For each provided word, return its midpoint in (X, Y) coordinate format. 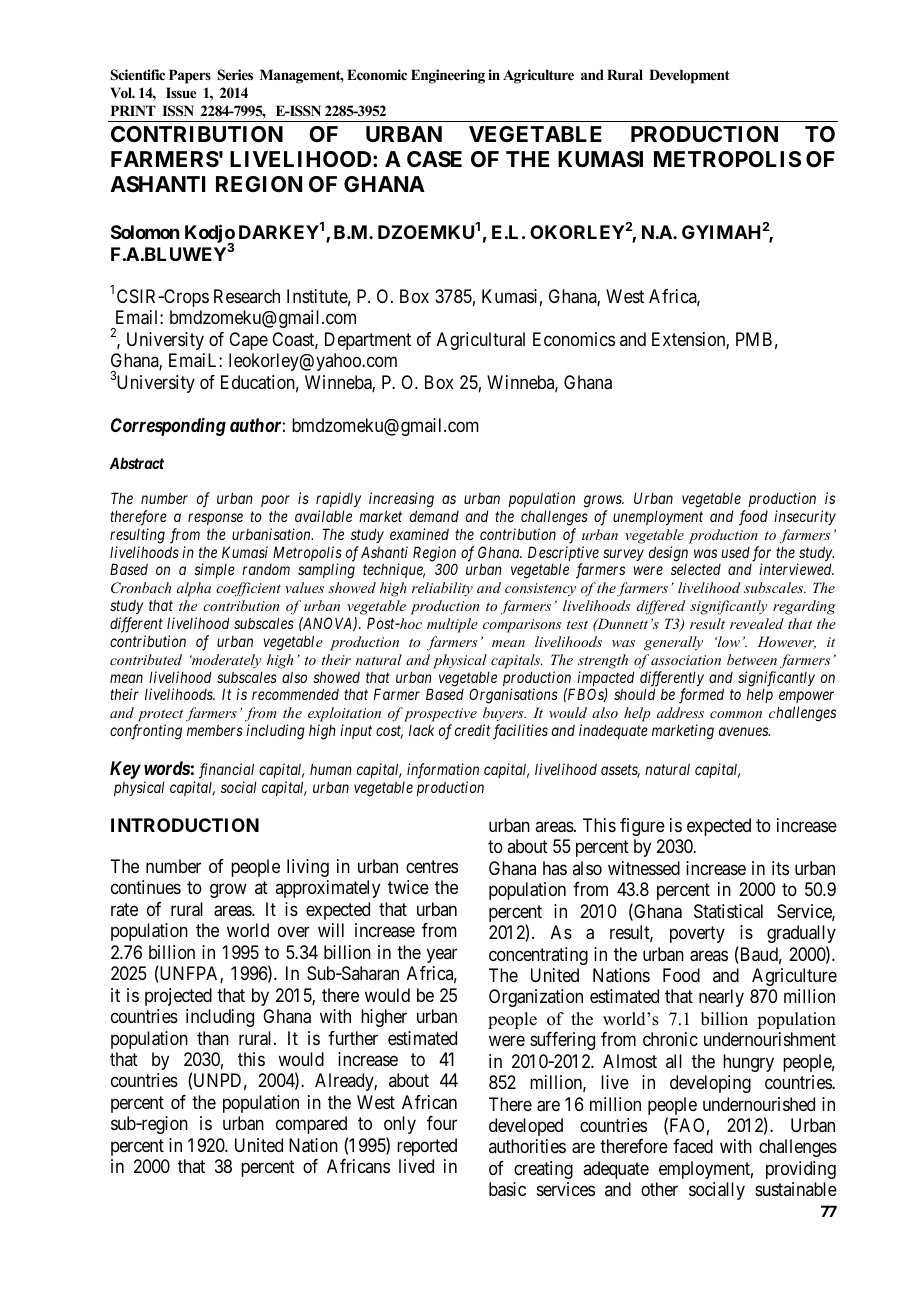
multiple (452, 625)
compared (311, 1125)
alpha (194, 589)
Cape (248, 341)
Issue (181, 92)
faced (693, 1146)
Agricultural (481, 341)
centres (432, 866)
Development (689, 76)
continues (146, 887)
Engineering (448, 76)
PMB (754, 339)
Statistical (728, 911)
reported (427, 1147)
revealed (757, 623)
